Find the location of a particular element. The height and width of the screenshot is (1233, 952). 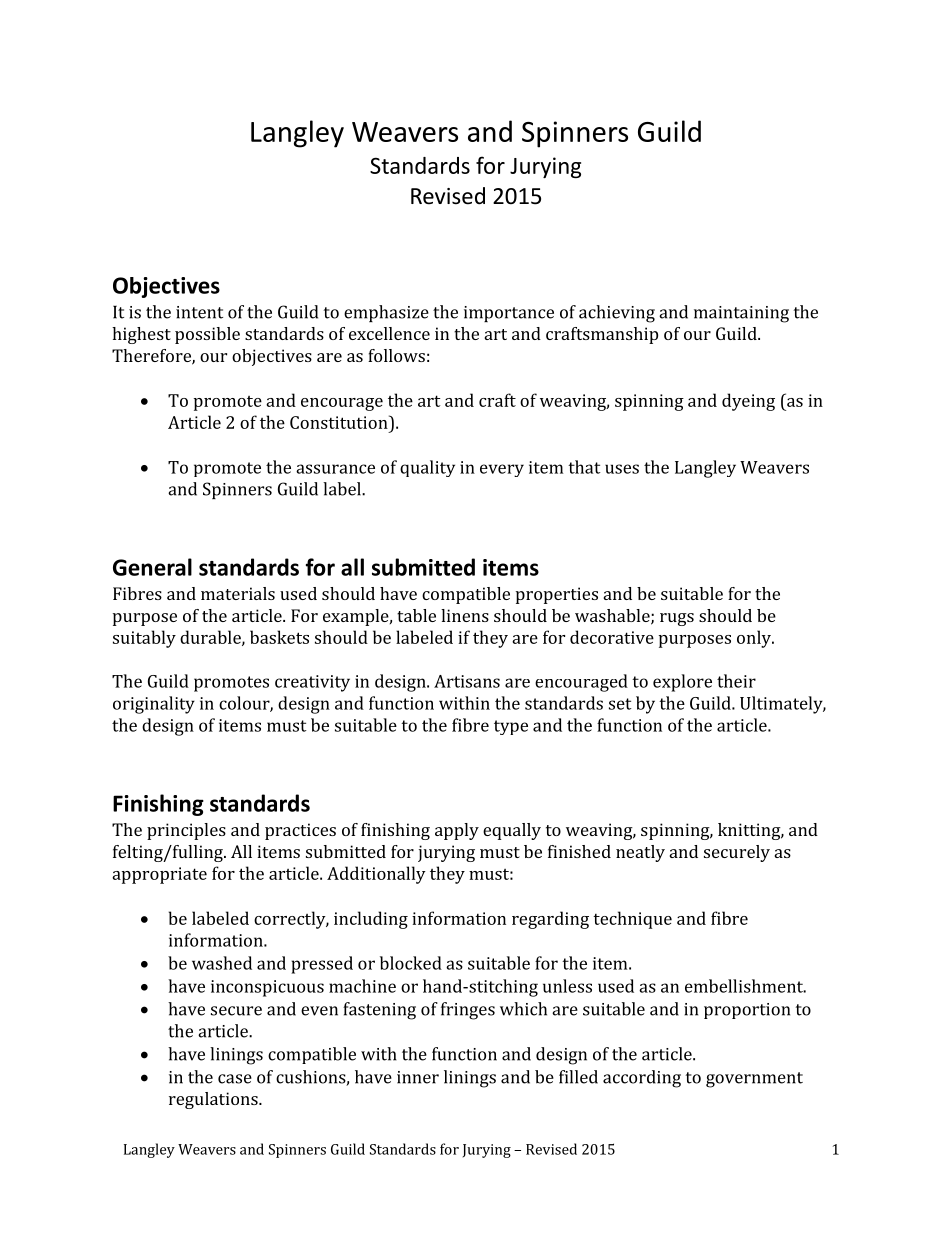

explore is located at coordinates (682, 683).
